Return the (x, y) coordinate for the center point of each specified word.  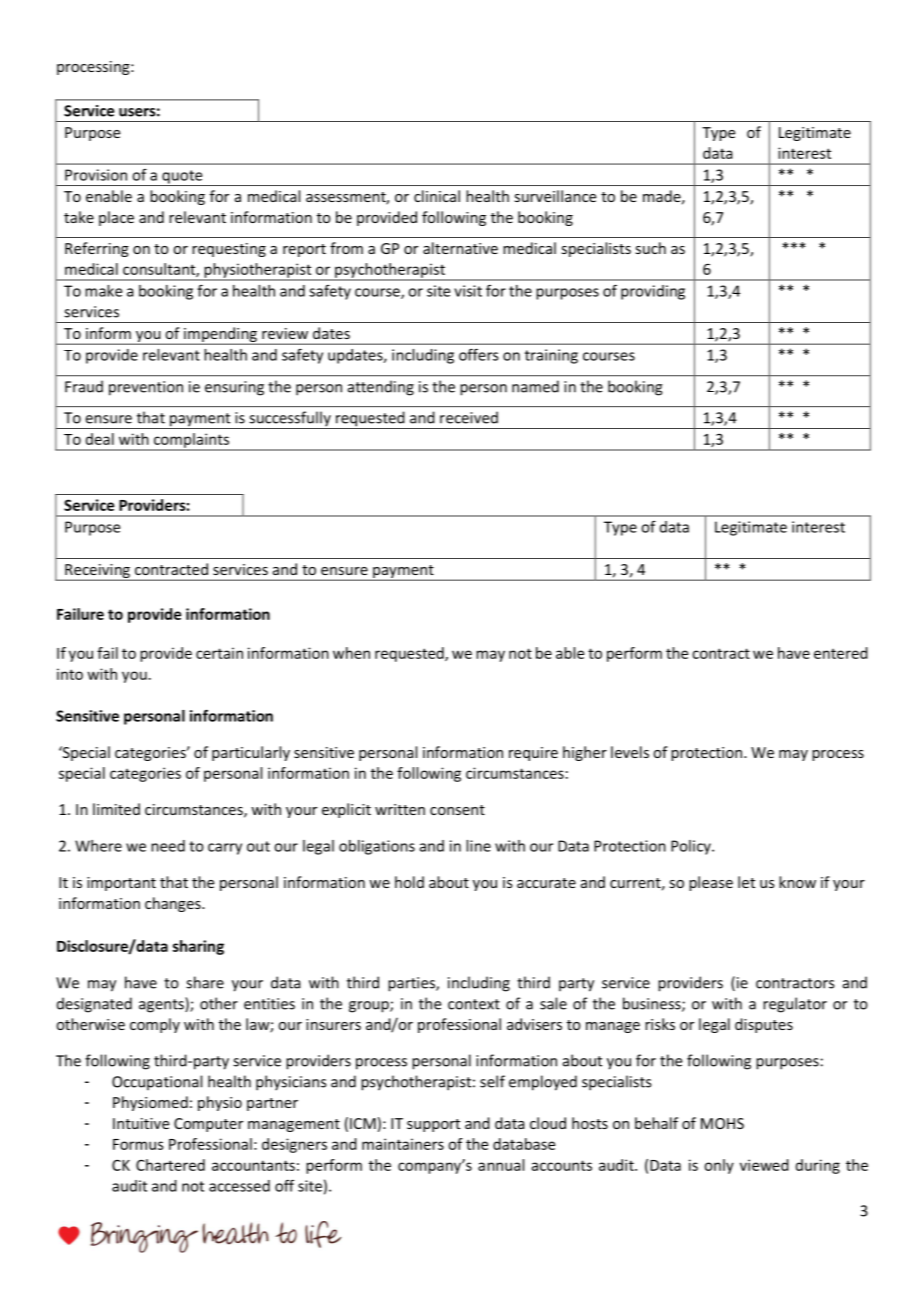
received (469, 417)
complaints (191, 441)
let (746, 882)
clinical (437, 196)
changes (174, 904)
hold (409, 882)
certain (219, 653)
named (535, 386)
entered (841, 653)
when (351, 653)
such (650, 248)
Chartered (170, 1165)
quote (182, 178)
